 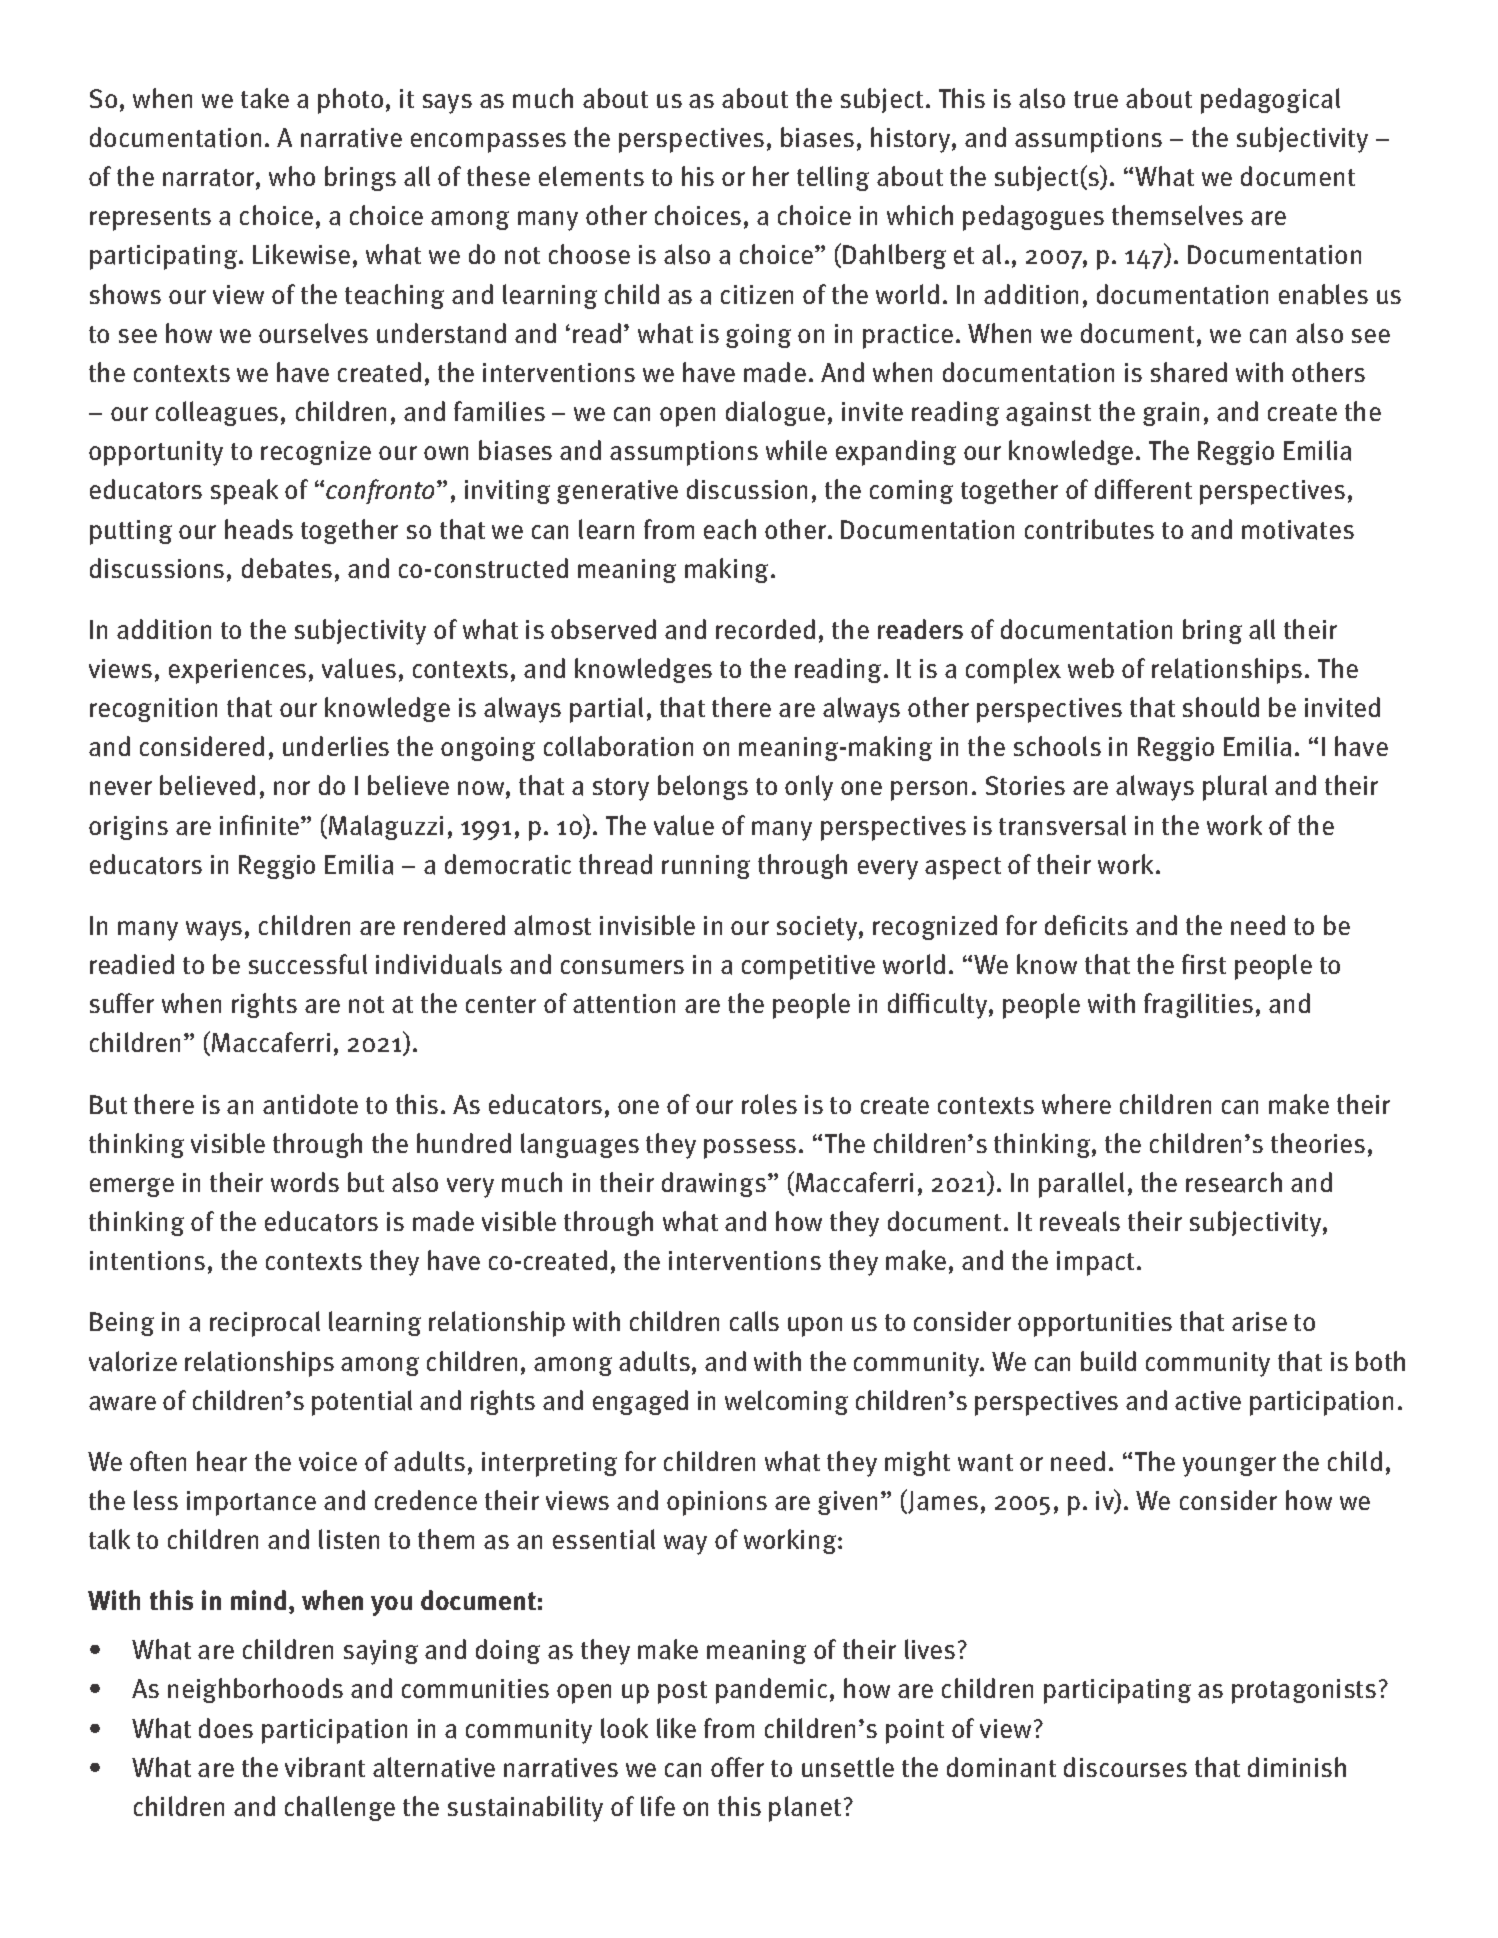 I want to click on successful, so click(x=308, y=964).
